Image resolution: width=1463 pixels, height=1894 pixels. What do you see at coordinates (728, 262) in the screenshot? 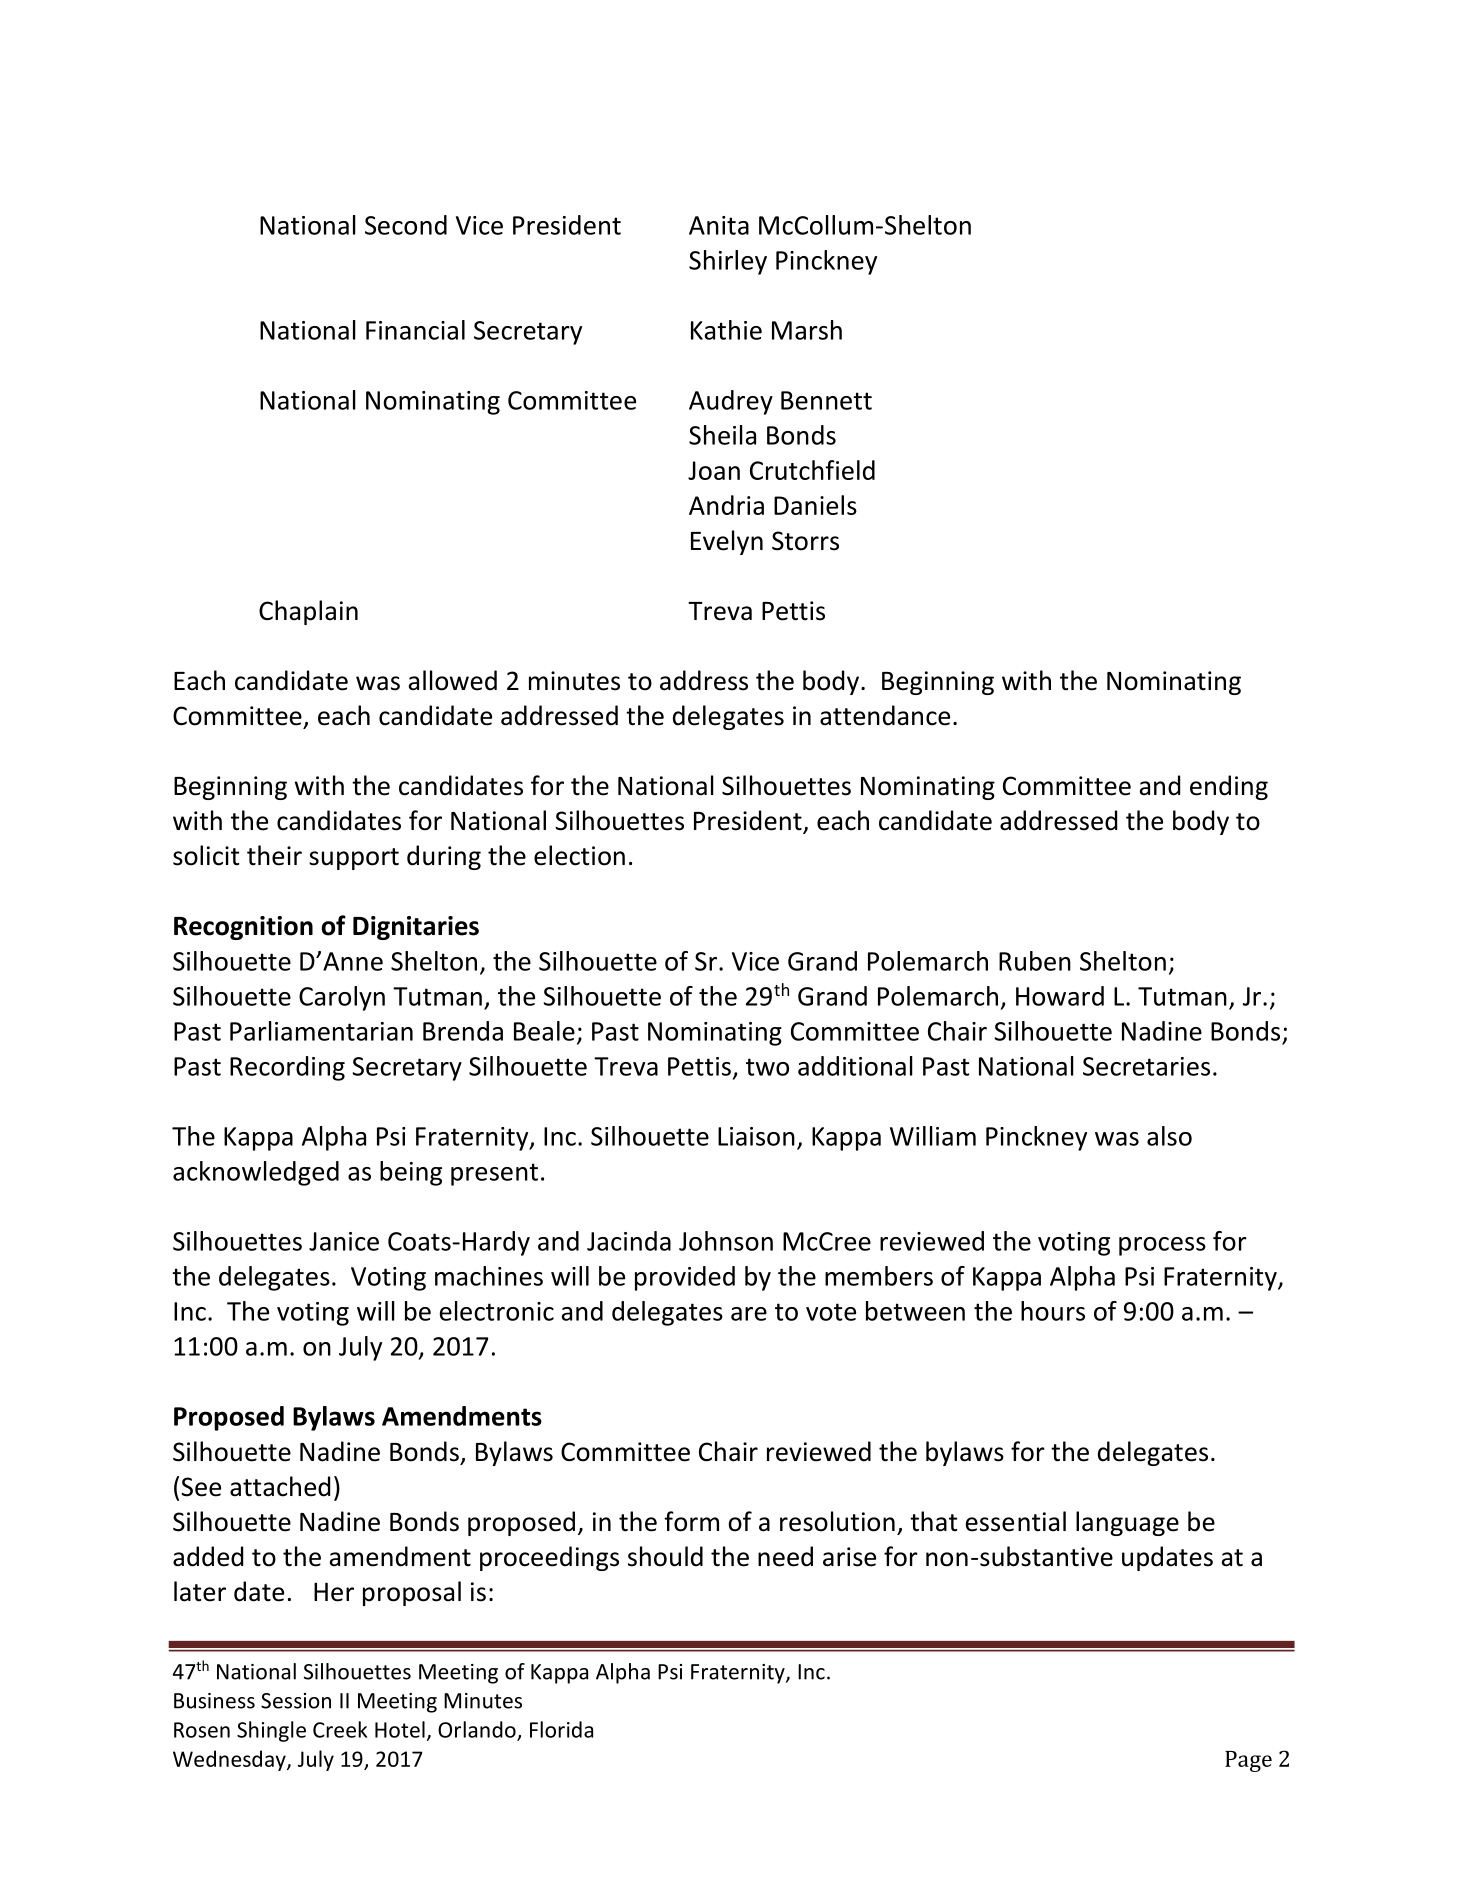
I see `Shirley` at bounding box center [728, 262].
